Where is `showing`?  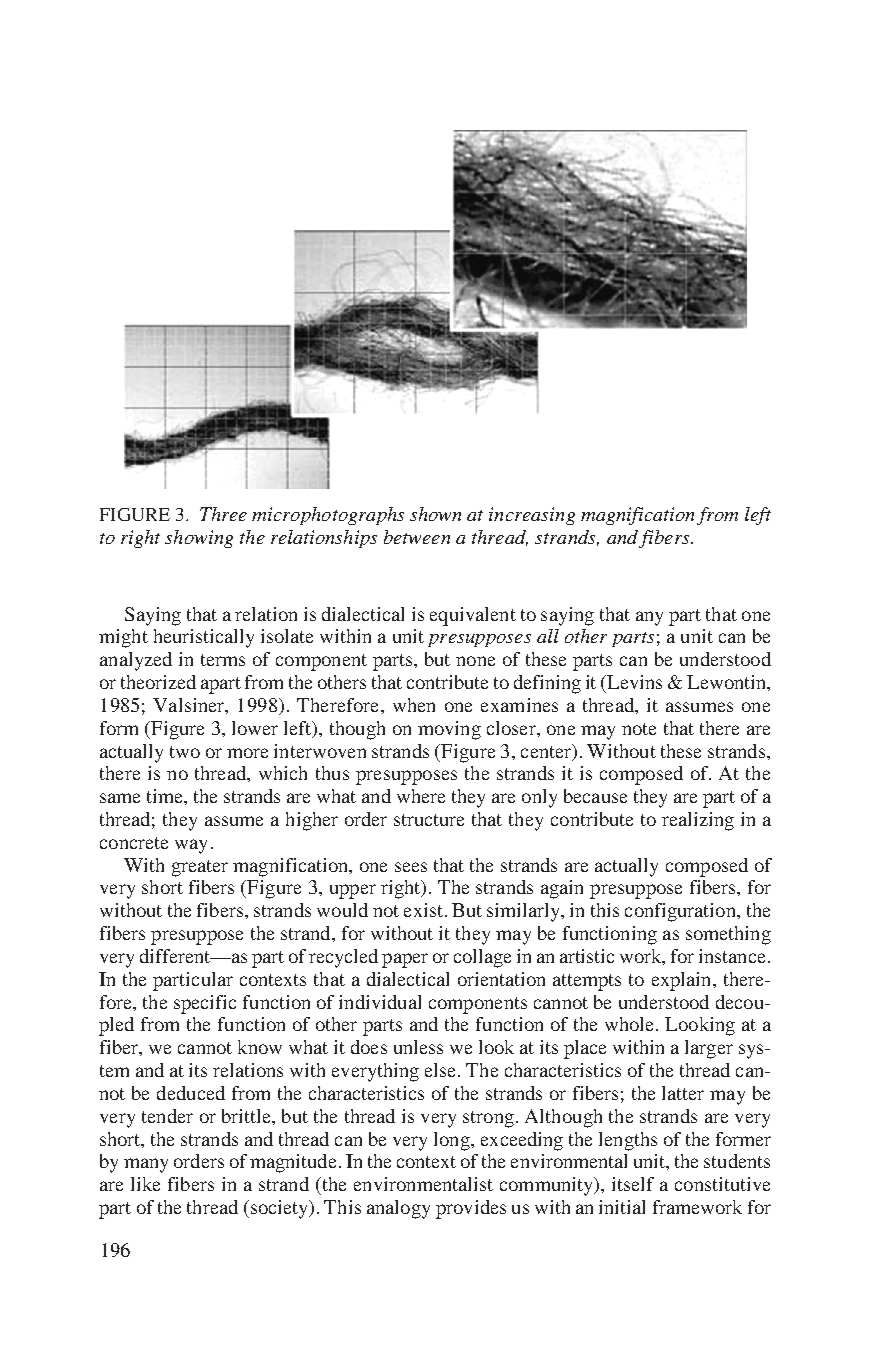 showing is located at coordinates (199, 539).
